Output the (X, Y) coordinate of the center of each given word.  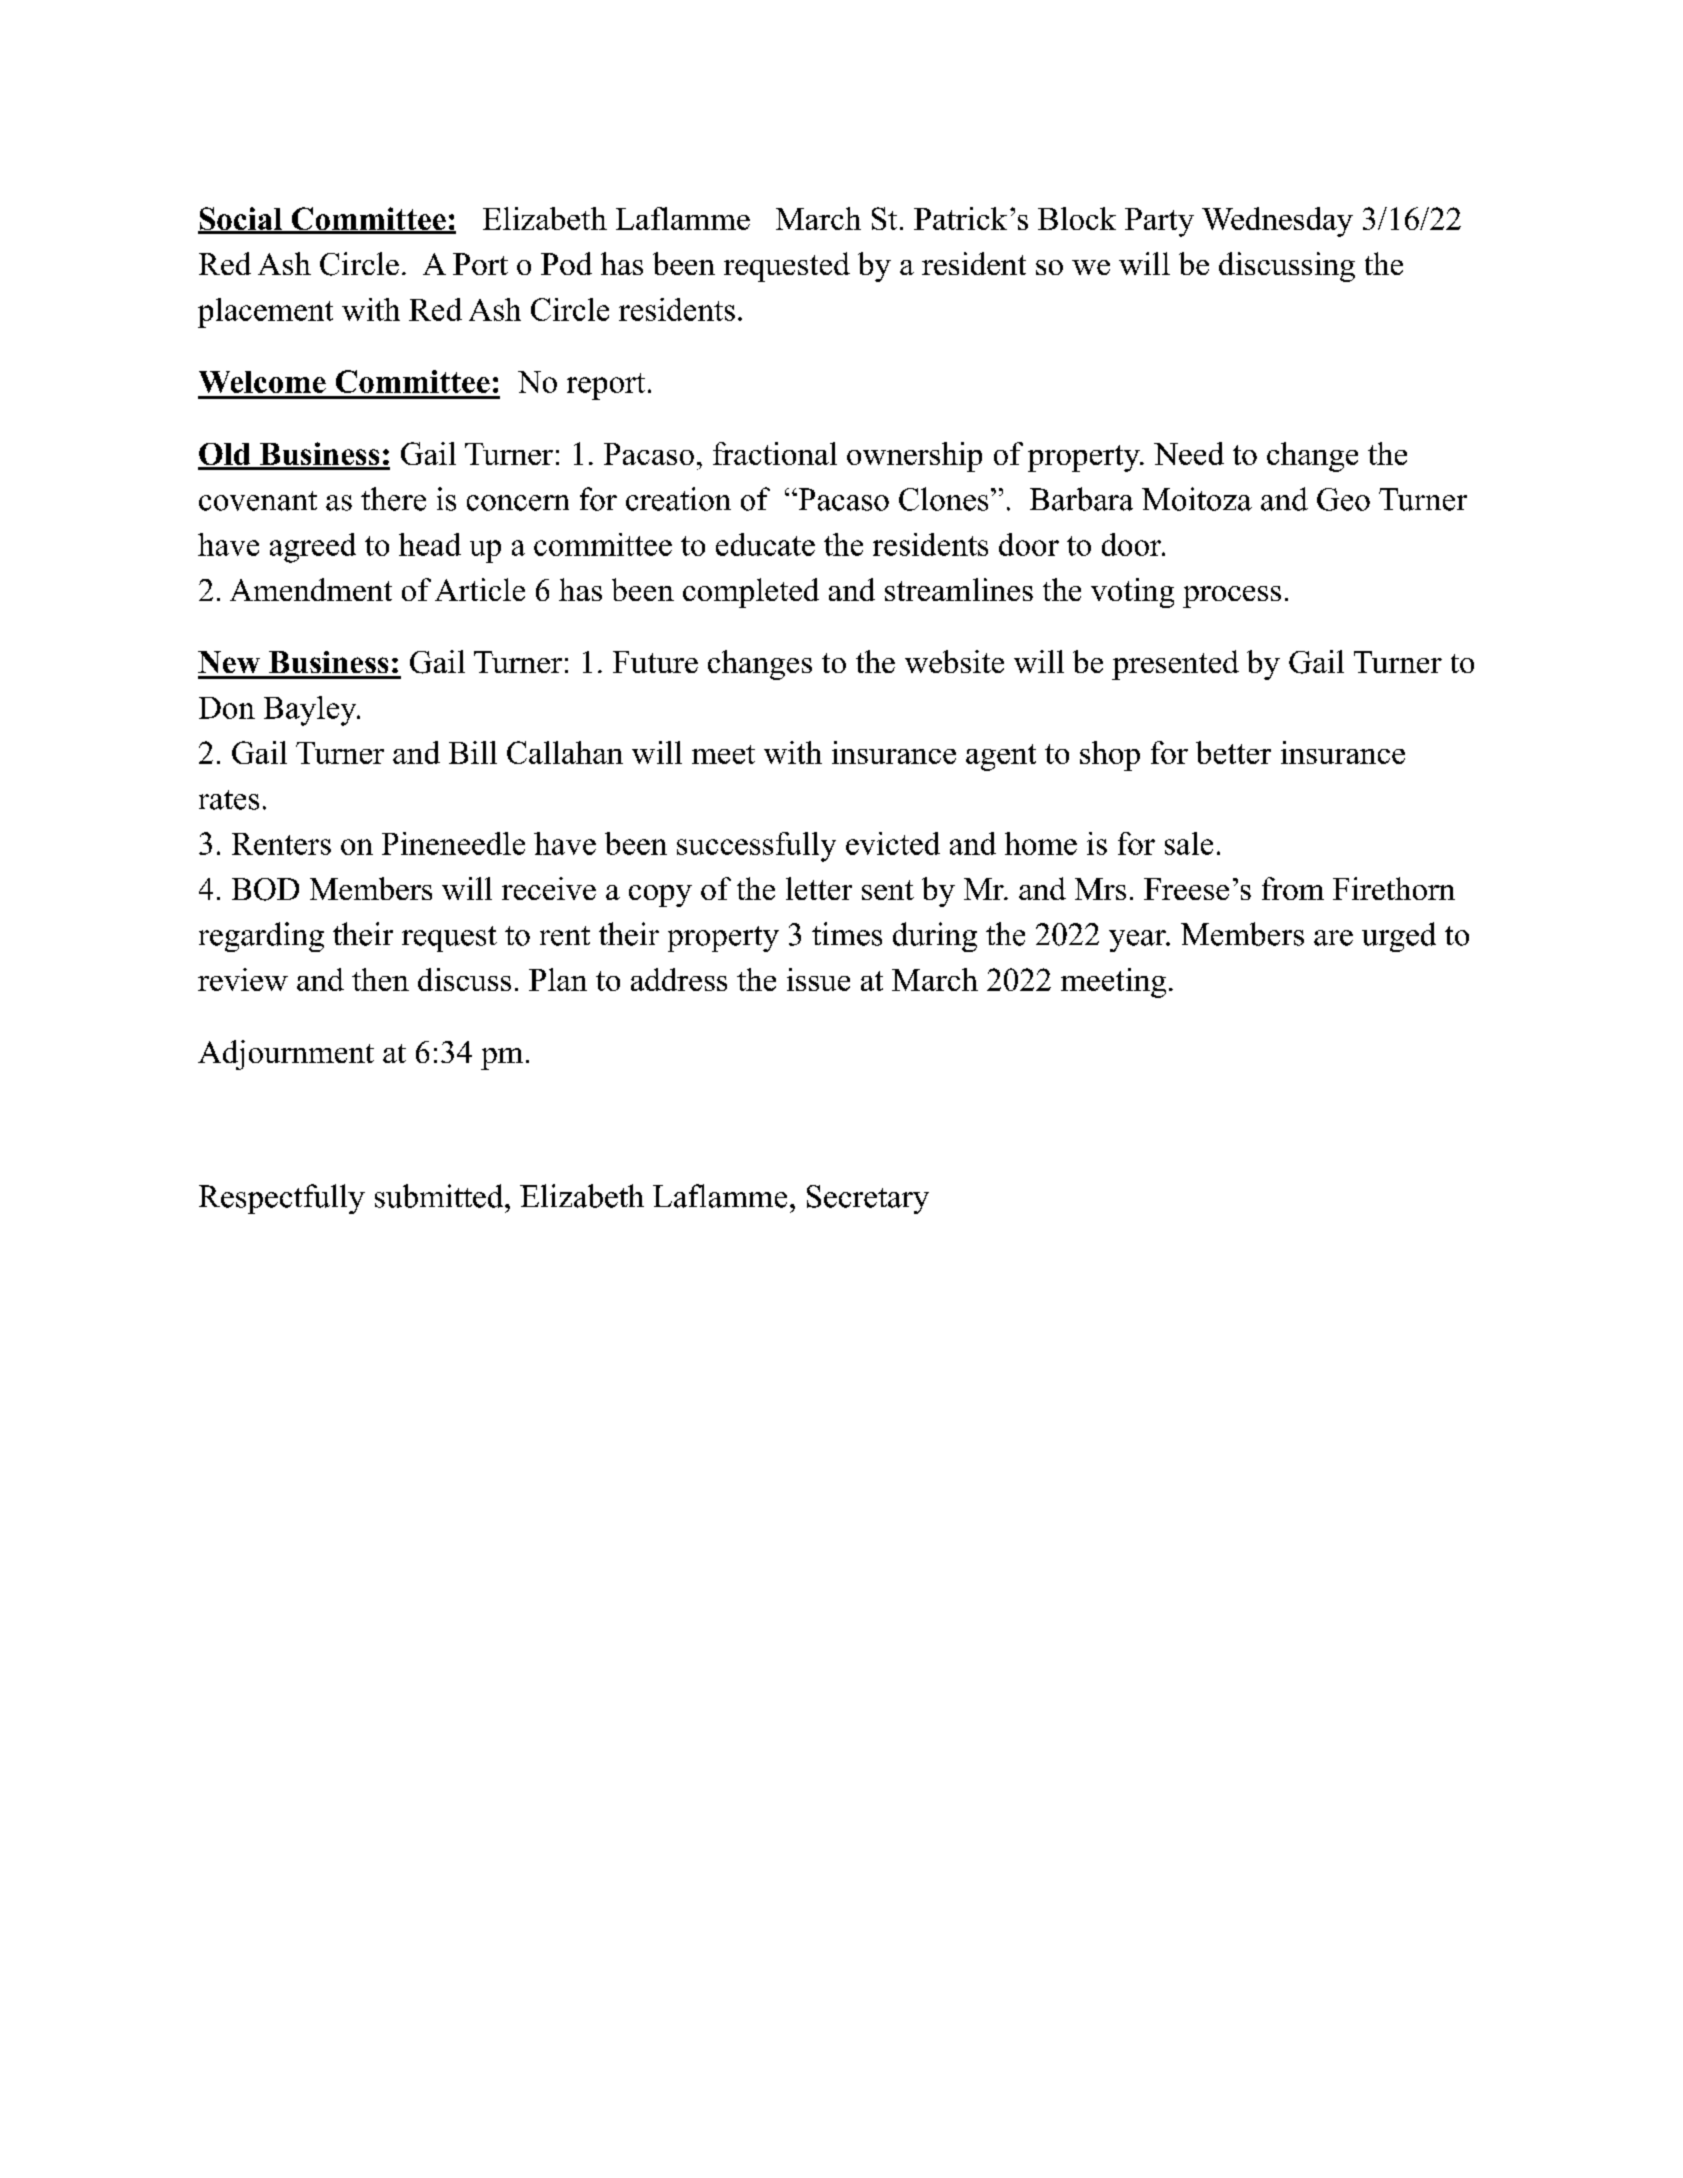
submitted (439, 1196)
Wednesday (1277, 222)
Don (227, 708)
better (1233, 752)
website (954, 661)
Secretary (868, 1199)
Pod (566, 263)
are (1333, 938)
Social (241, 220)
